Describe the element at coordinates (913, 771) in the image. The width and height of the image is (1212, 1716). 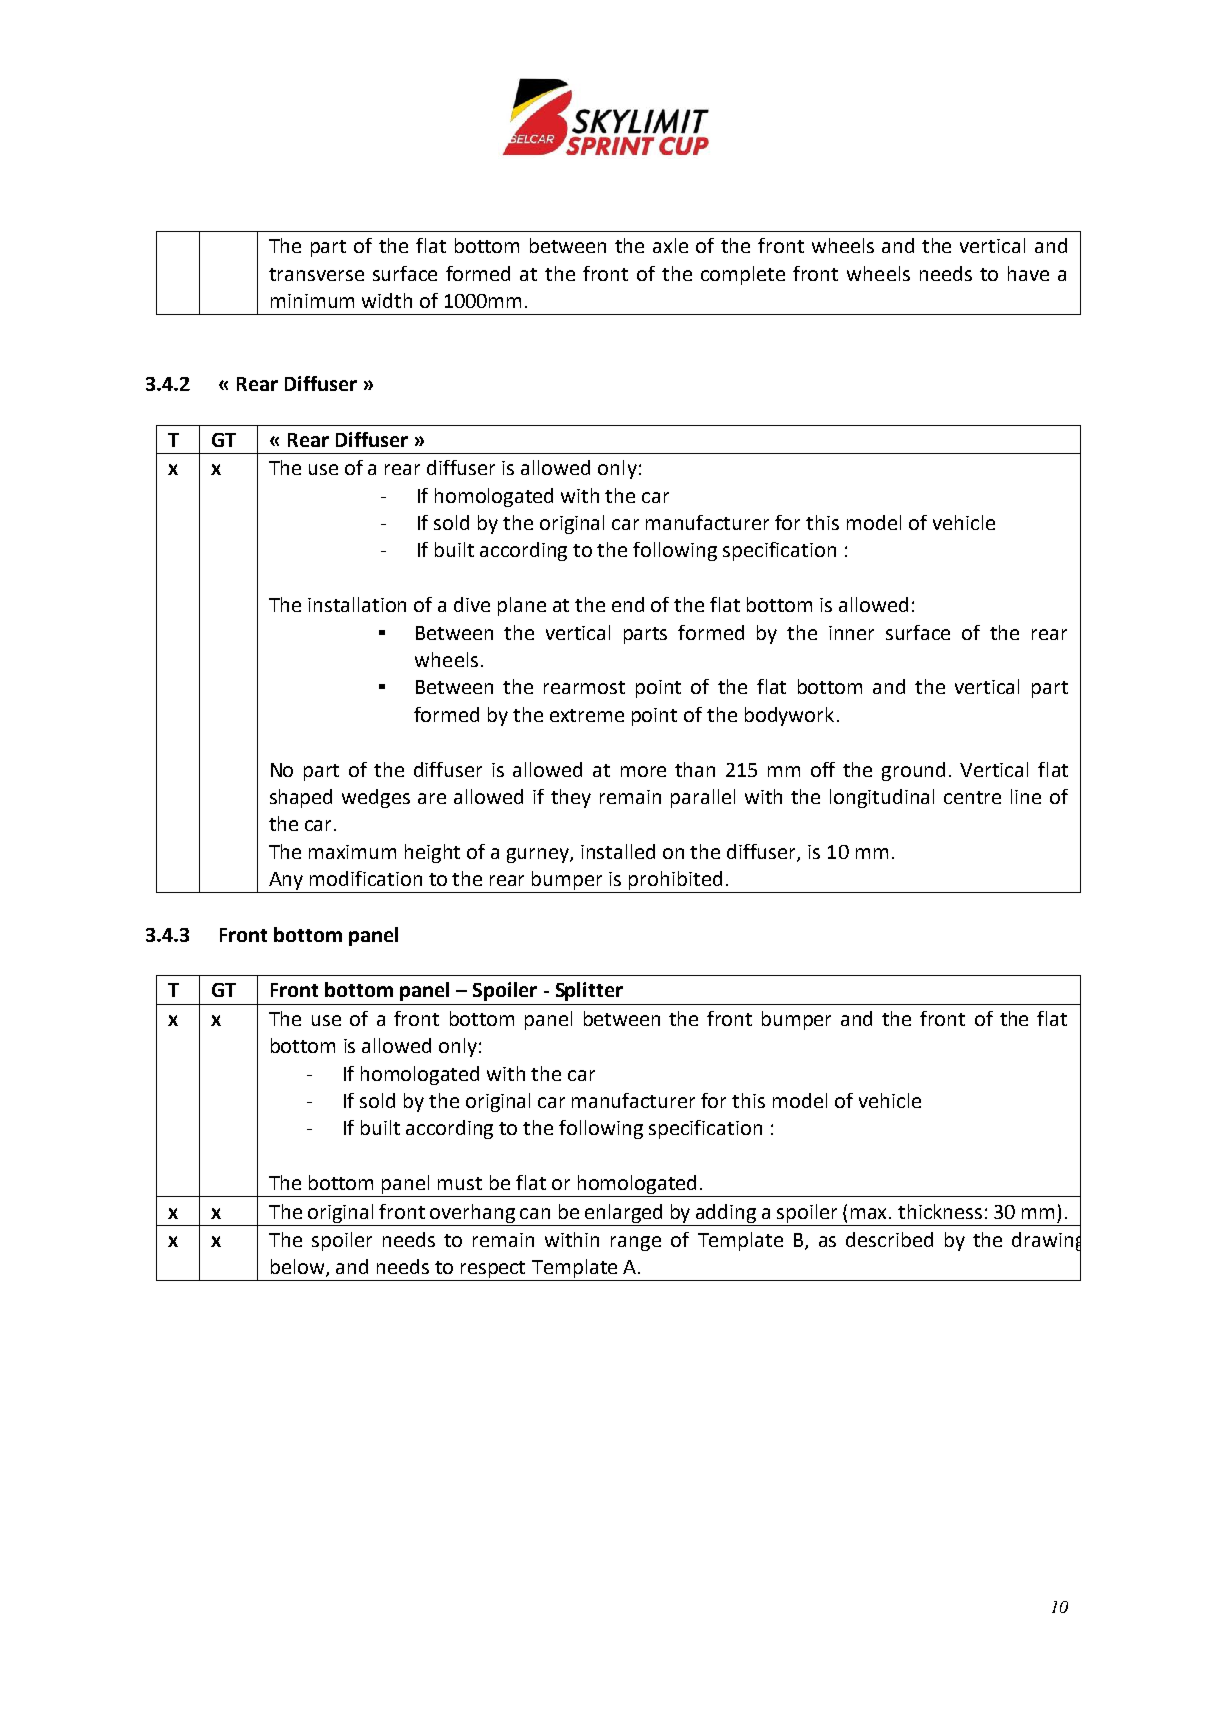
I see `ground` at that location.
